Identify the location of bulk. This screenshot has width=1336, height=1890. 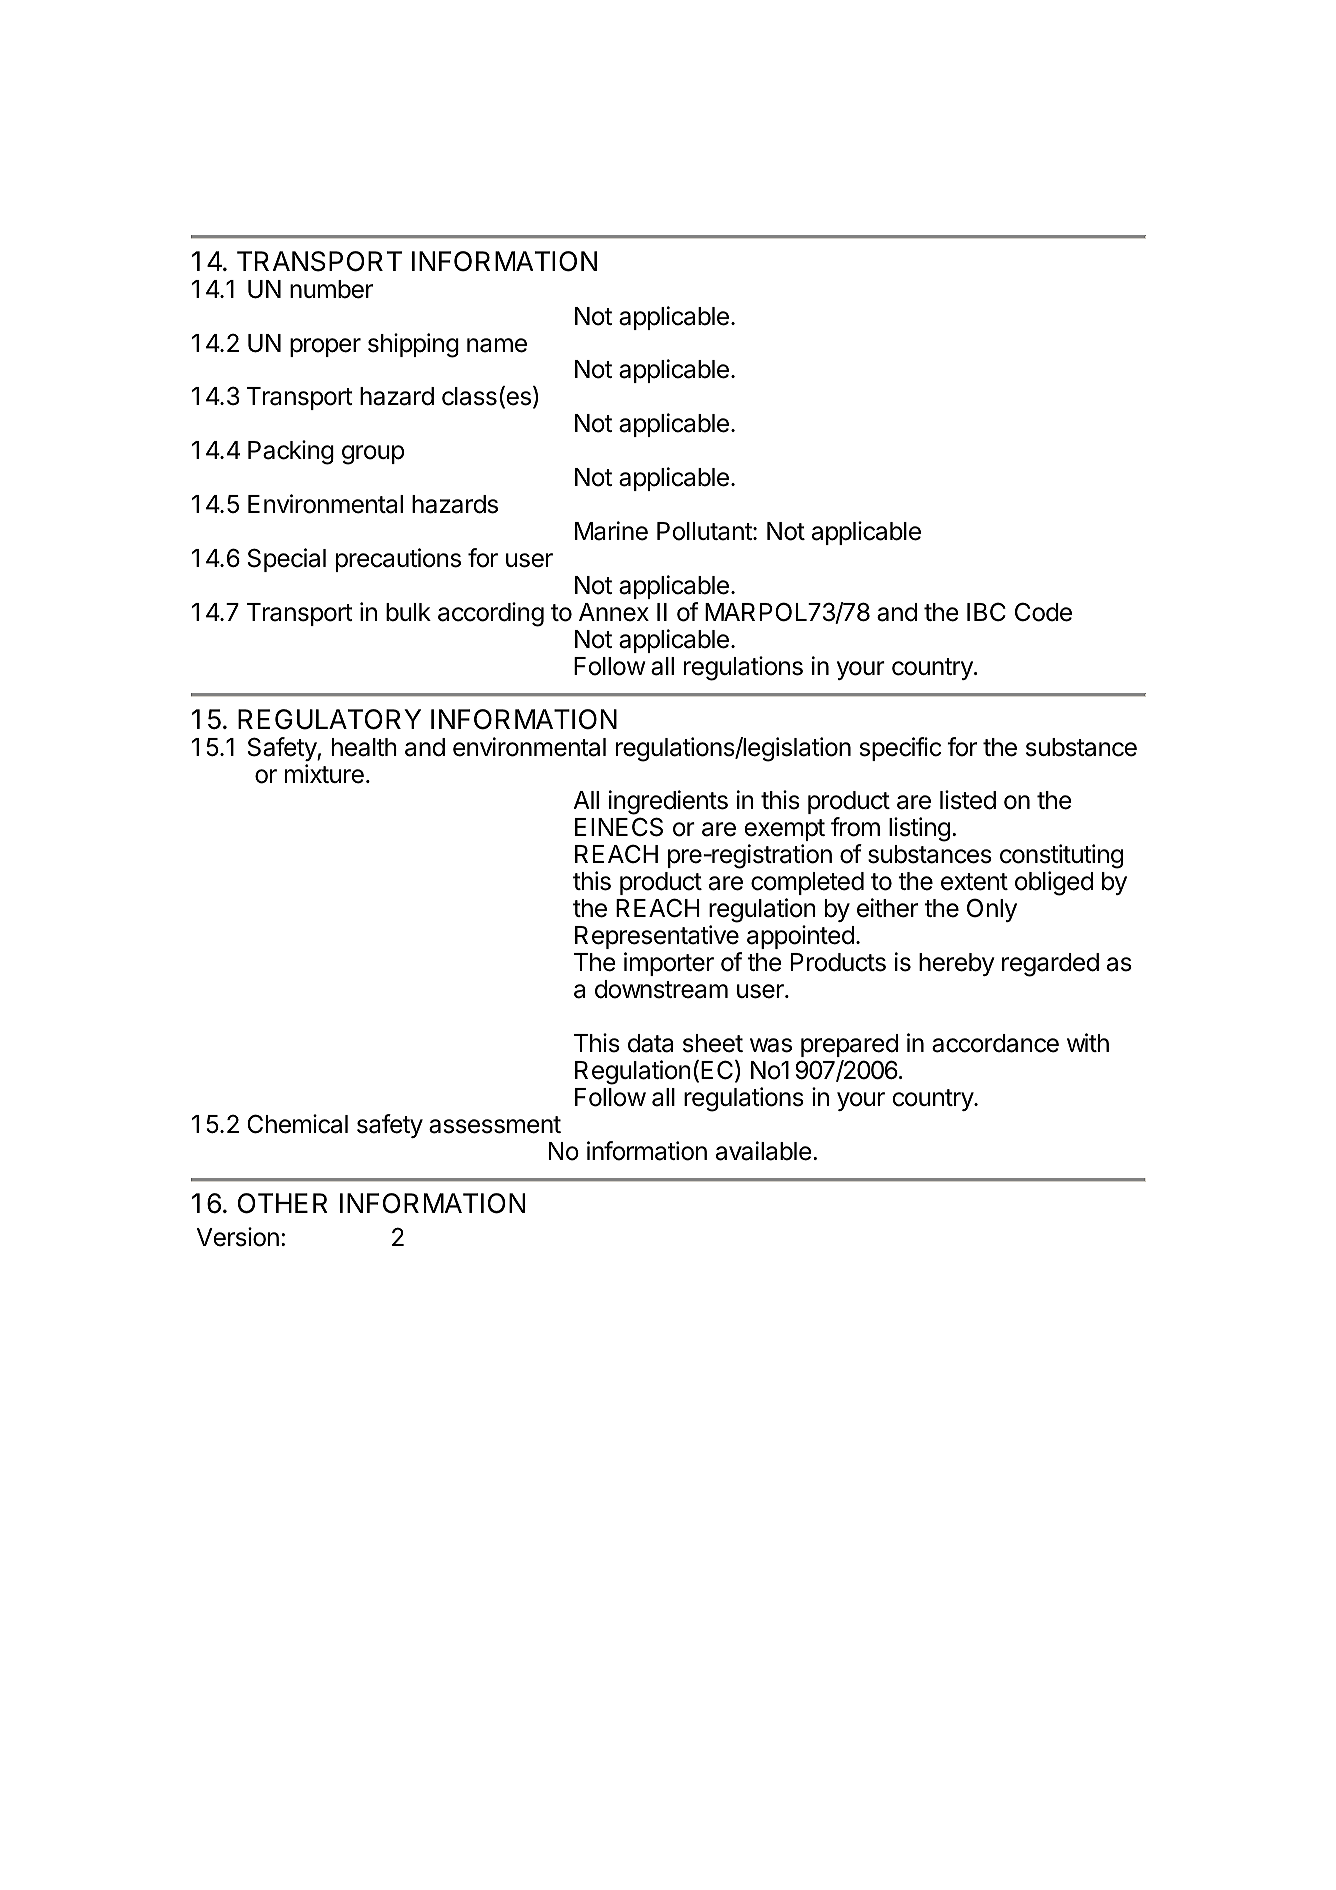
(408, 612).
